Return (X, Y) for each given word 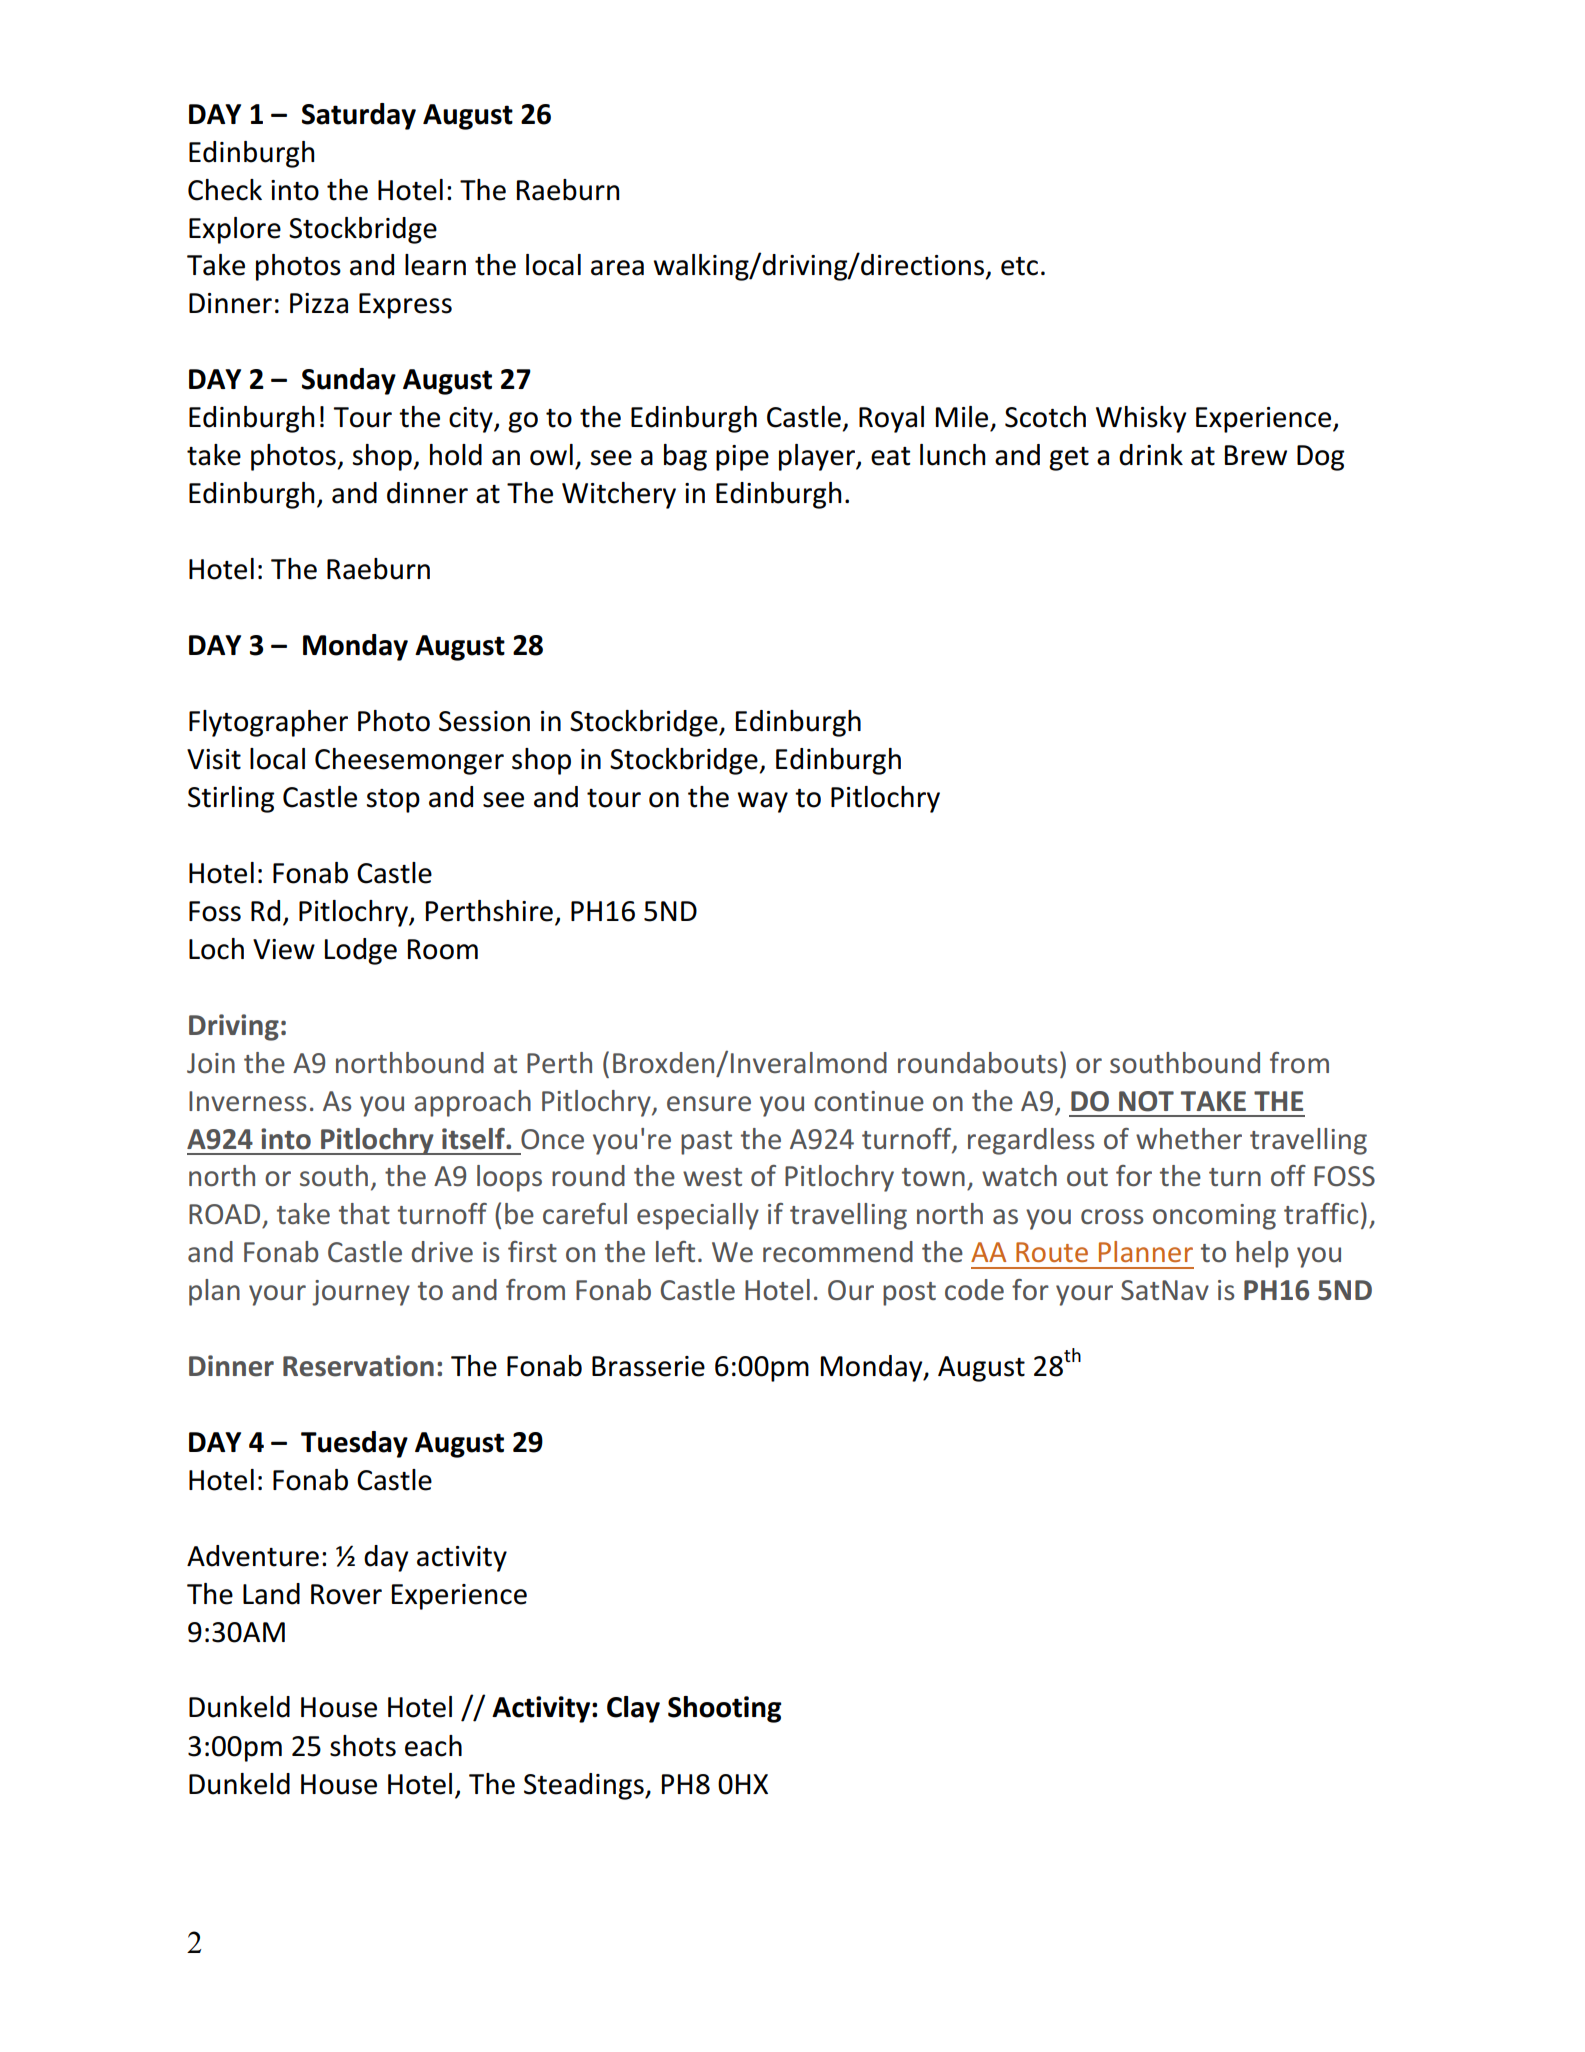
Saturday (359, 116)
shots (363, 1746)
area (617, 268)
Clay (633, 1709)
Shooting (725, 1709)
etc (1019, 266)
